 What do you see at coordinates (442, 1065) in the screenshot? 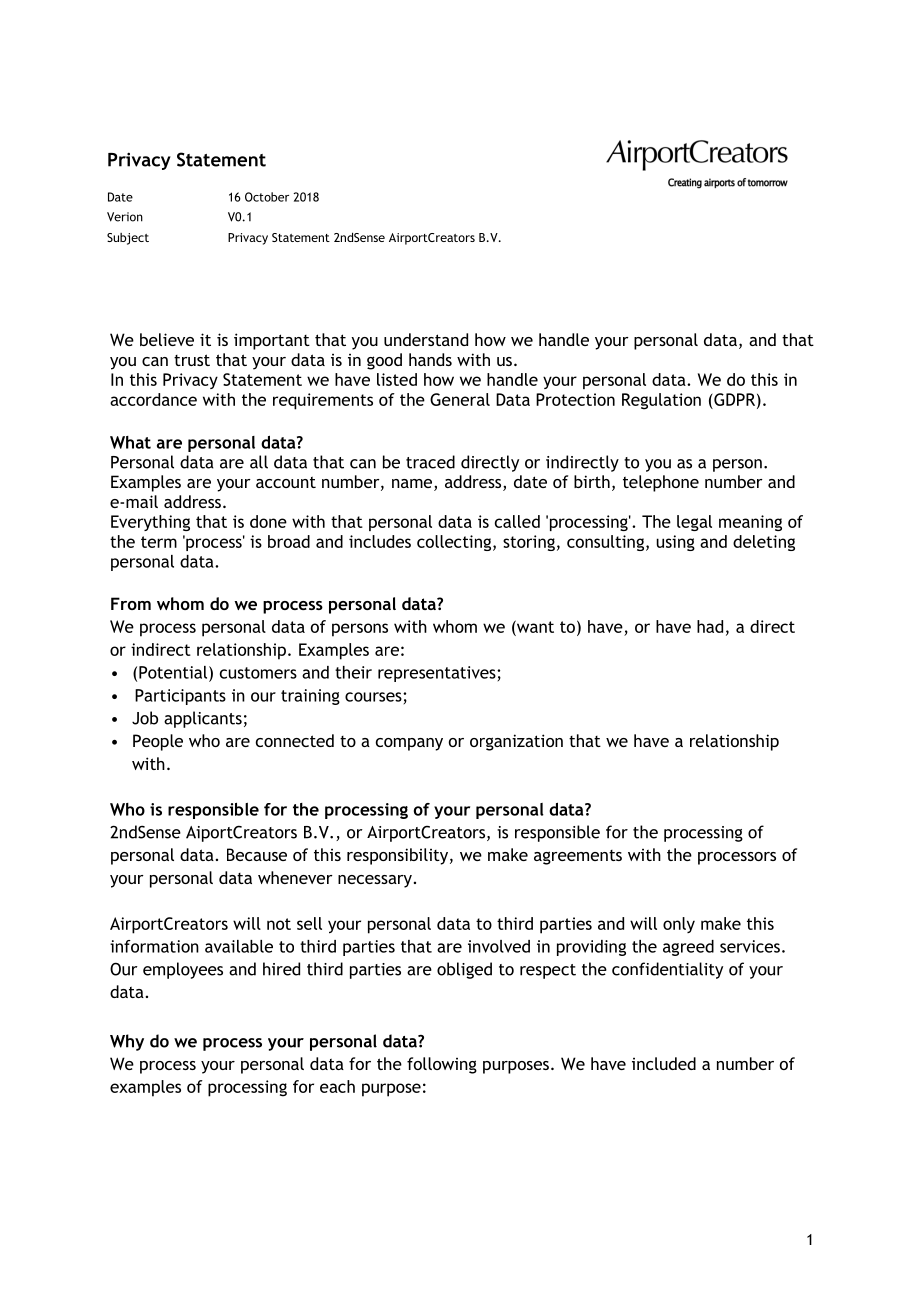
I see `following` at bounding box center [442, 1065].
